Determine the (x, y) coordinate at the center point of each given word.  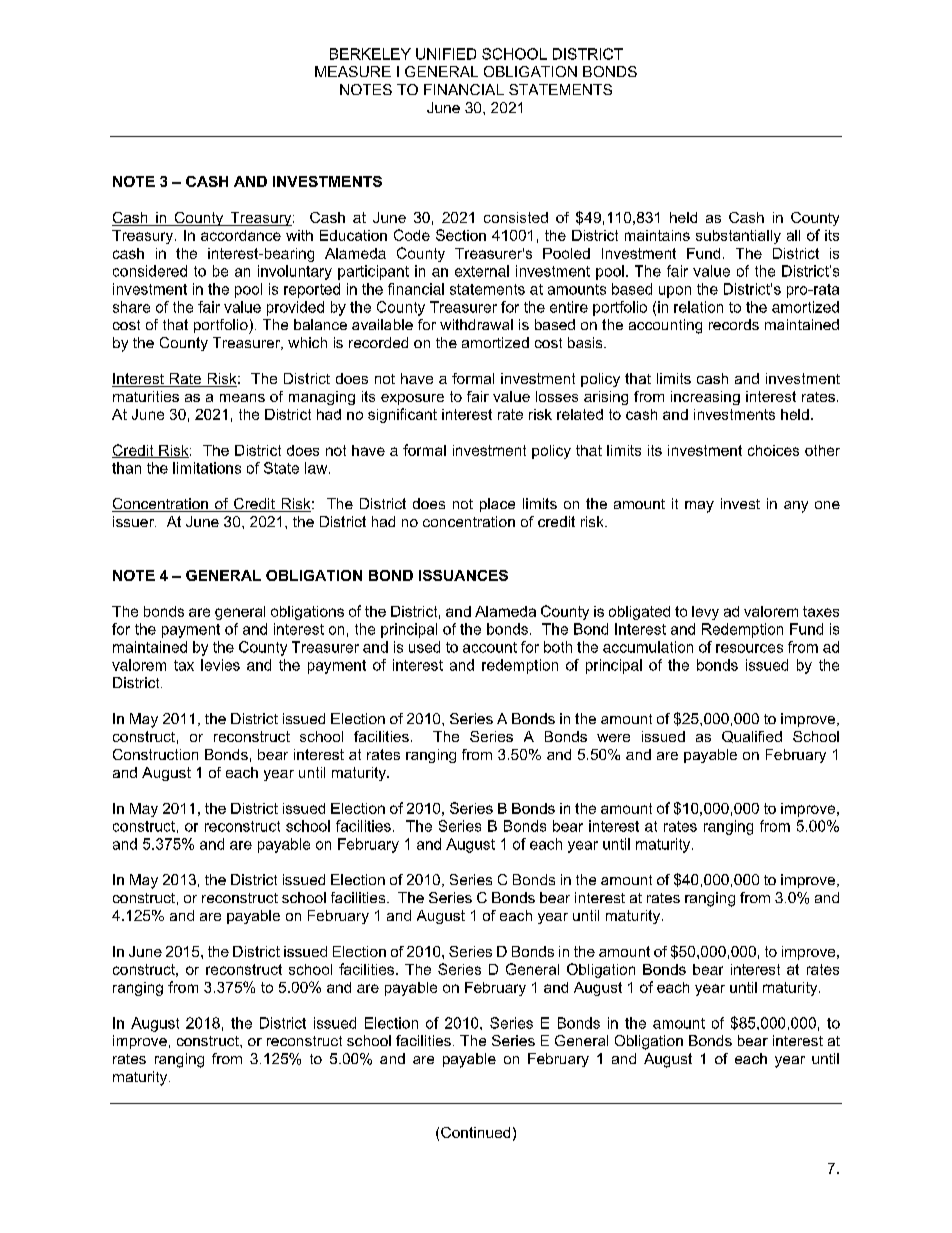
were (613, 738)
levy (705, 613)
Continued (475, 1132)
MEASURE (353, 71)
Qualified (752, 737)
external (482, 271)
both (558, 647)
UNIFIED (446, 54)
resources (749, 648)
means (242, 398)
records (734, 324)
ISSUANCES (463, 575)
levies (220, 665)
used (424, 647)
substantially (738, 237)
